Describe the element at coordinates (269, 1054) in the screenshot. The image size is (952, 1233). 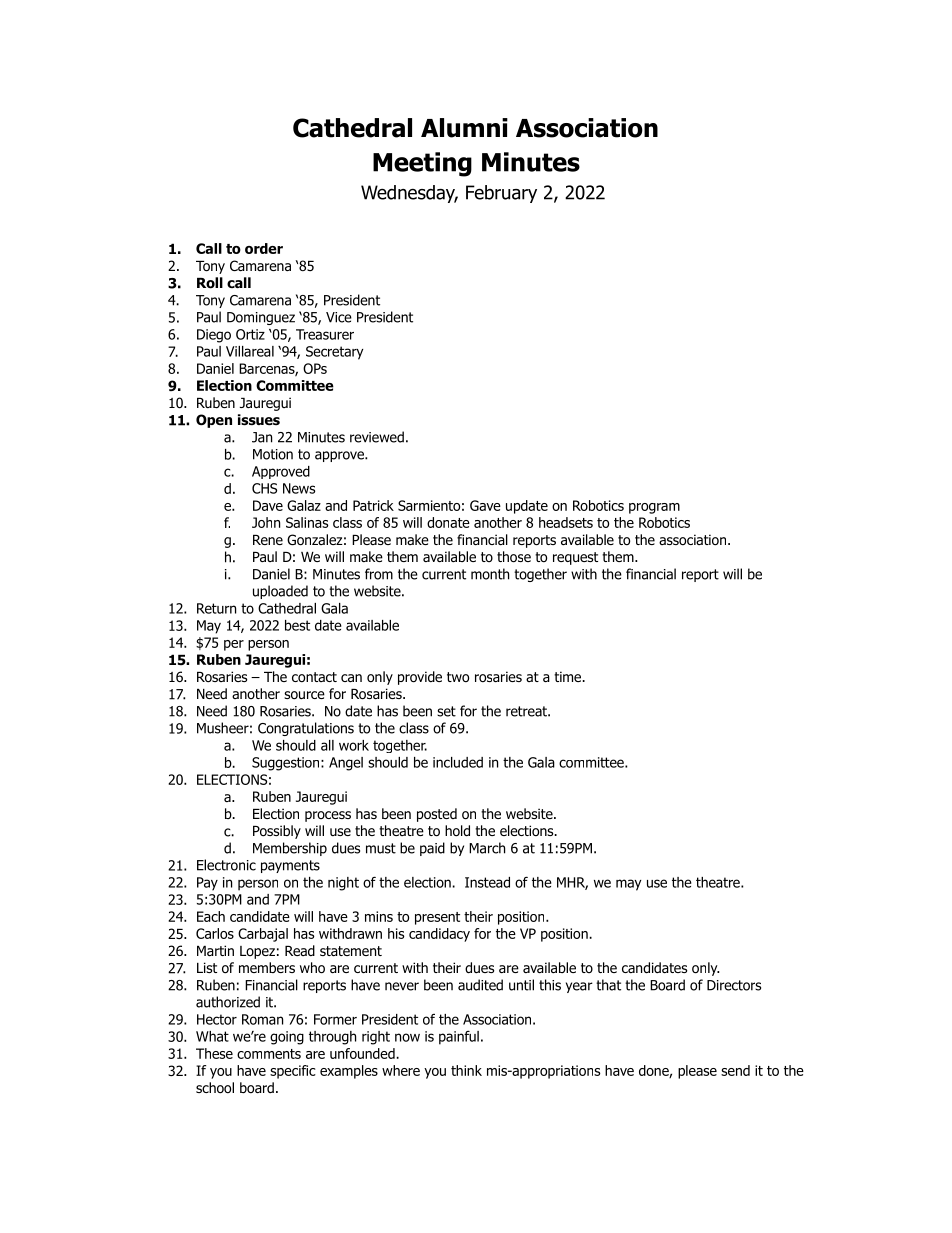
I see `comments` at that location.
